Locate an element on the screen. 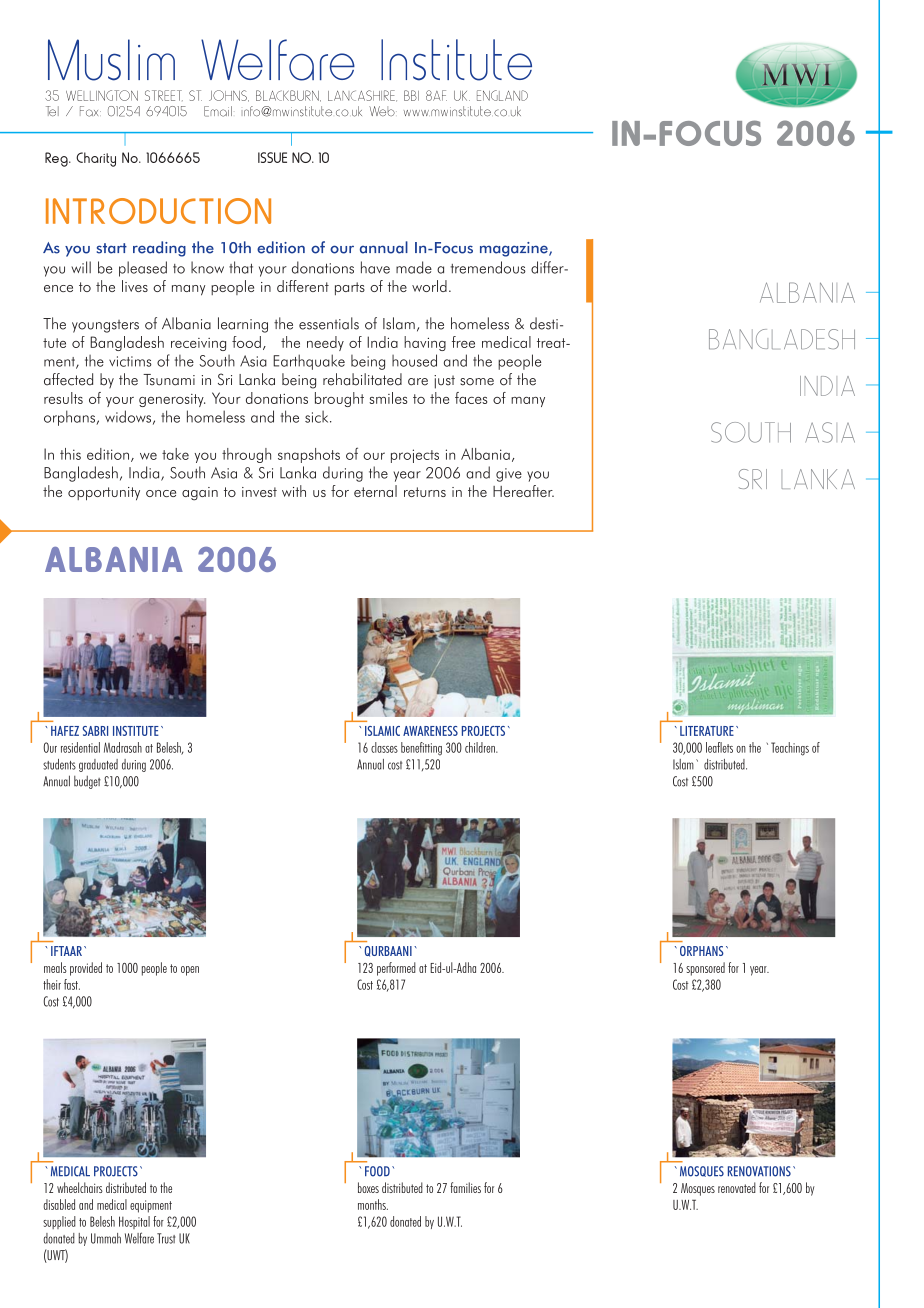  returns is located at coordinates (425, 492).
